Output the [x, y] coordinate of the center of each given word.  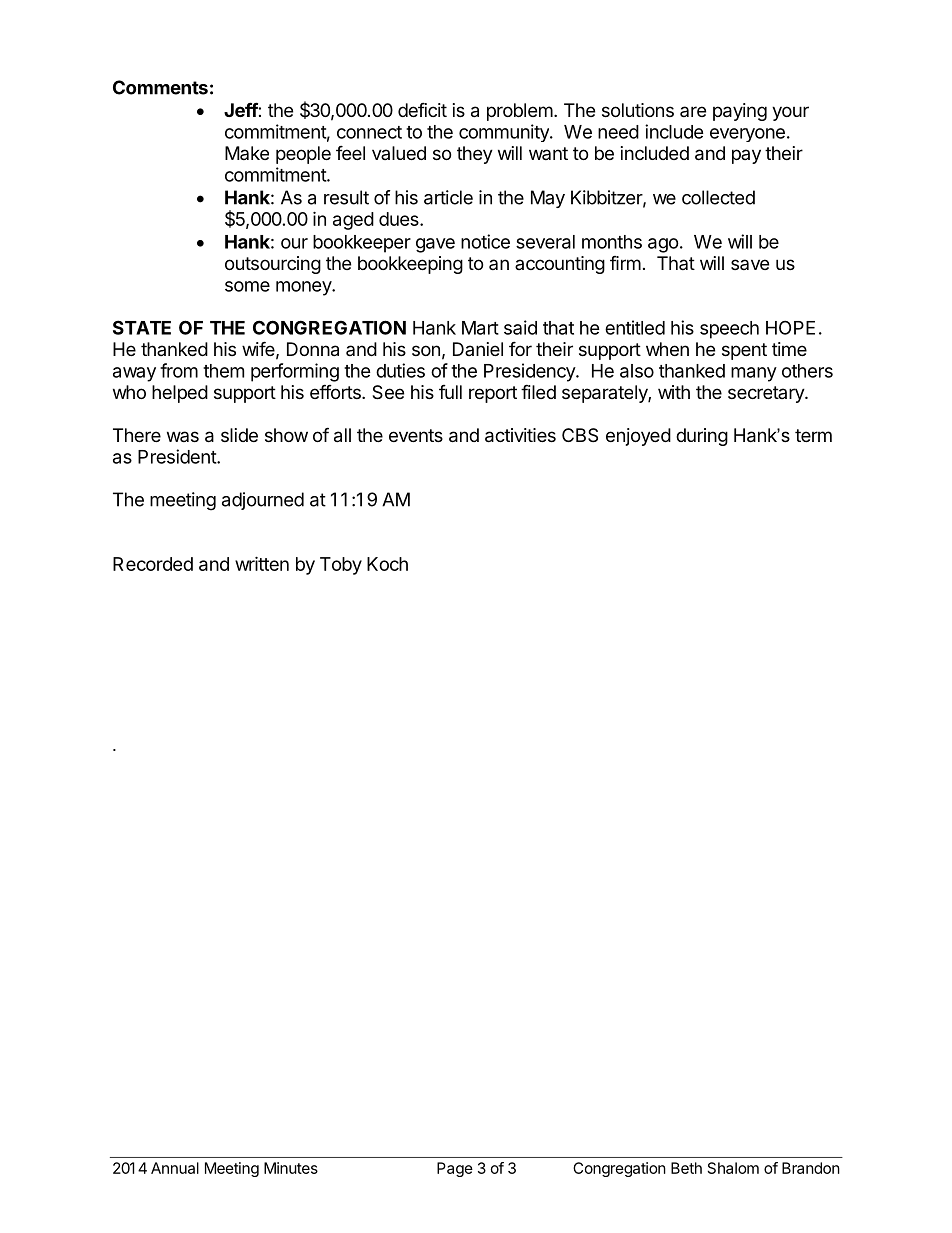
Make [247, 153]
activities [520, 435]
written [262, 563]
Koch [387, 564]
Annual [175, 1168]
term [813, 435]
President [178, 456]
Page [455, 1169]
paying [740, 112]
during [702, 437]
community [505, 133]
